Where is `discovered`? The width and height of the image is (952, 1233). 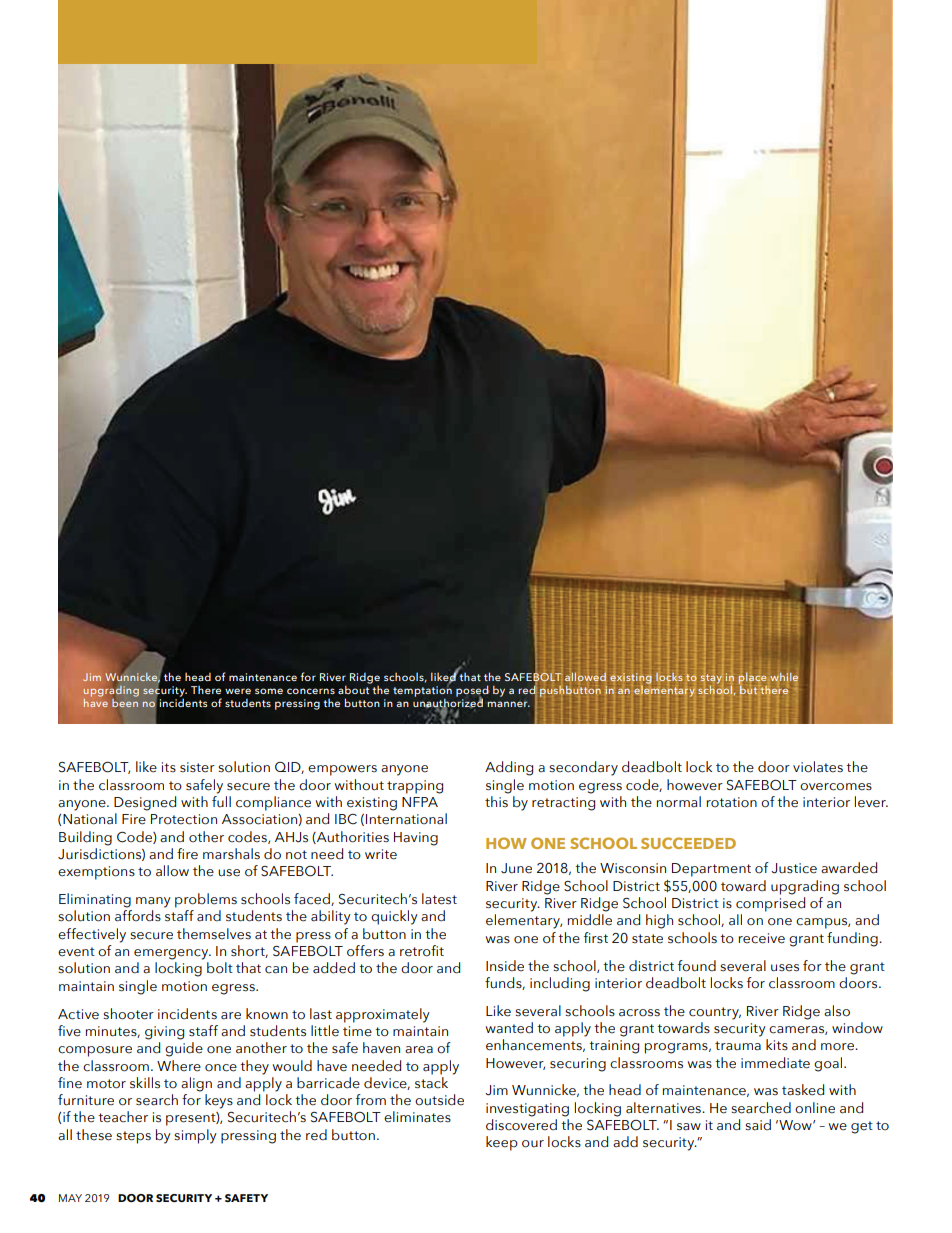
discovered is located at coordinates (521, 1125).
